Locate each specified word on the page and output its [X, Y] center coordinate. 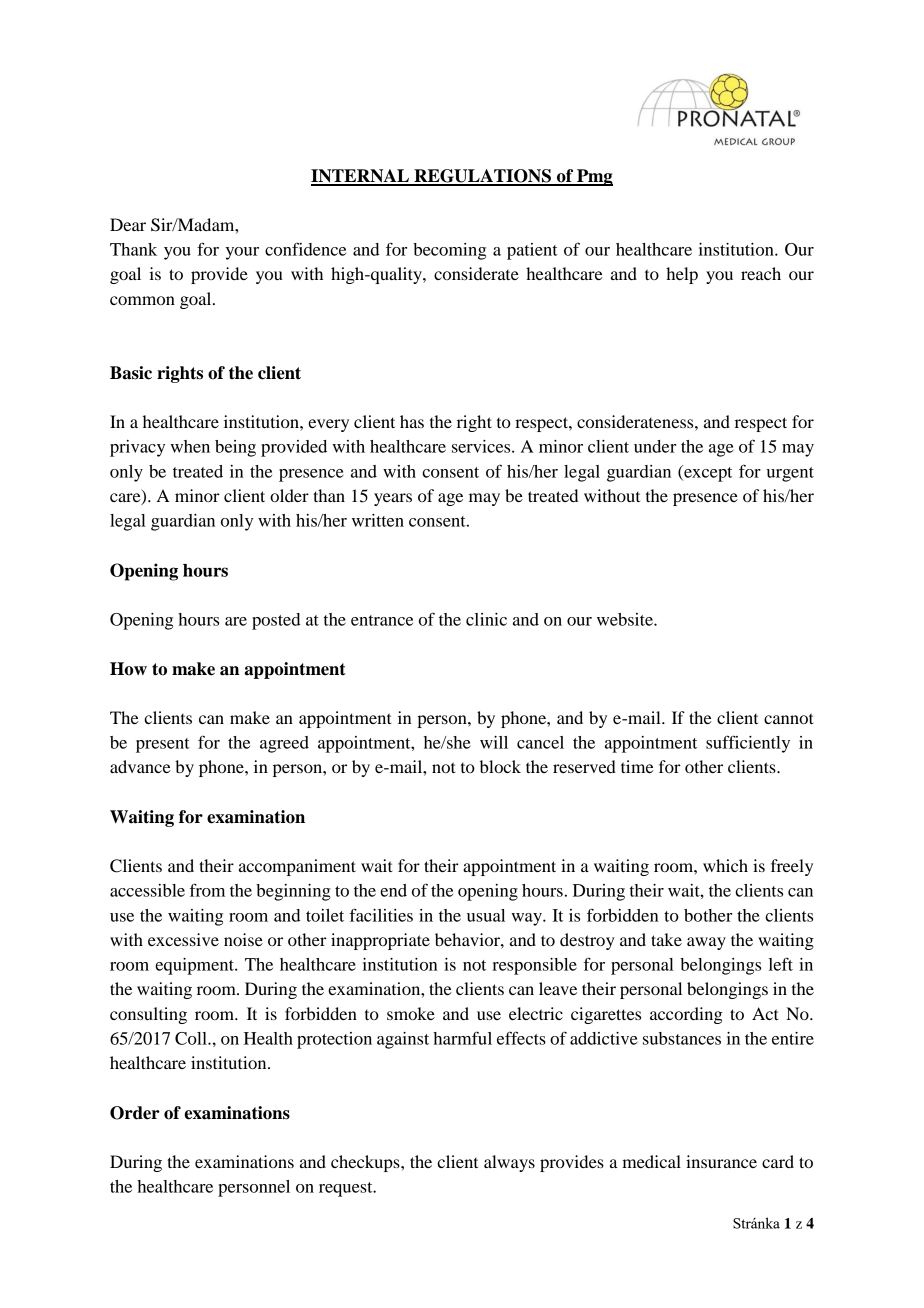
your [242, 253]
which [725, 865]
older [289, 495]
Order [135, 1113]
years [393, 499]
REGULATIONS [482, 177]
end [393, 890]
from [207, 890]
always [509, 1163]
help [682, 275]
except [707, 473]
